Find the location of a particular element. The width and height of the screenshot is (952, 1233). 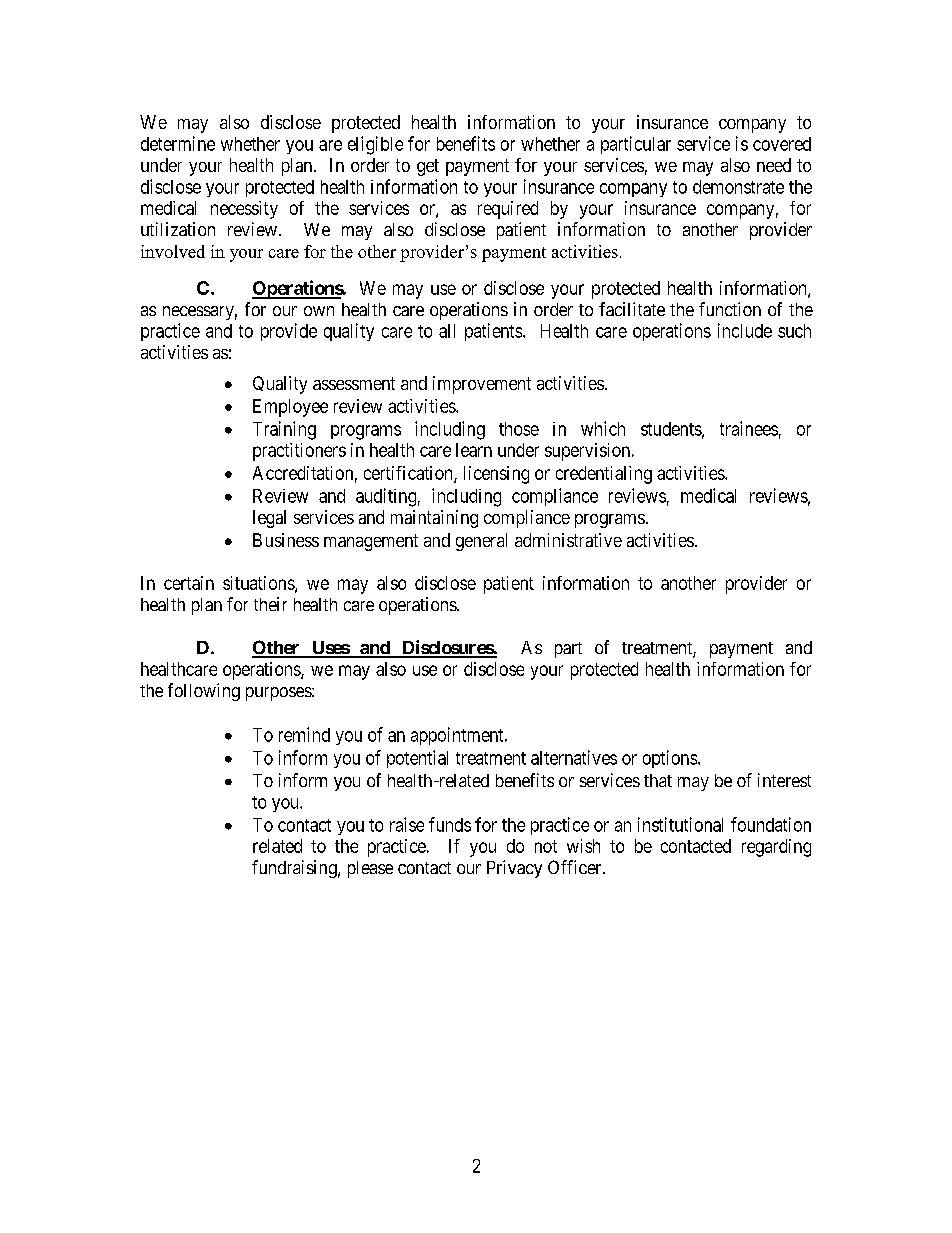

institutional is located at coordinates (680, 824).
